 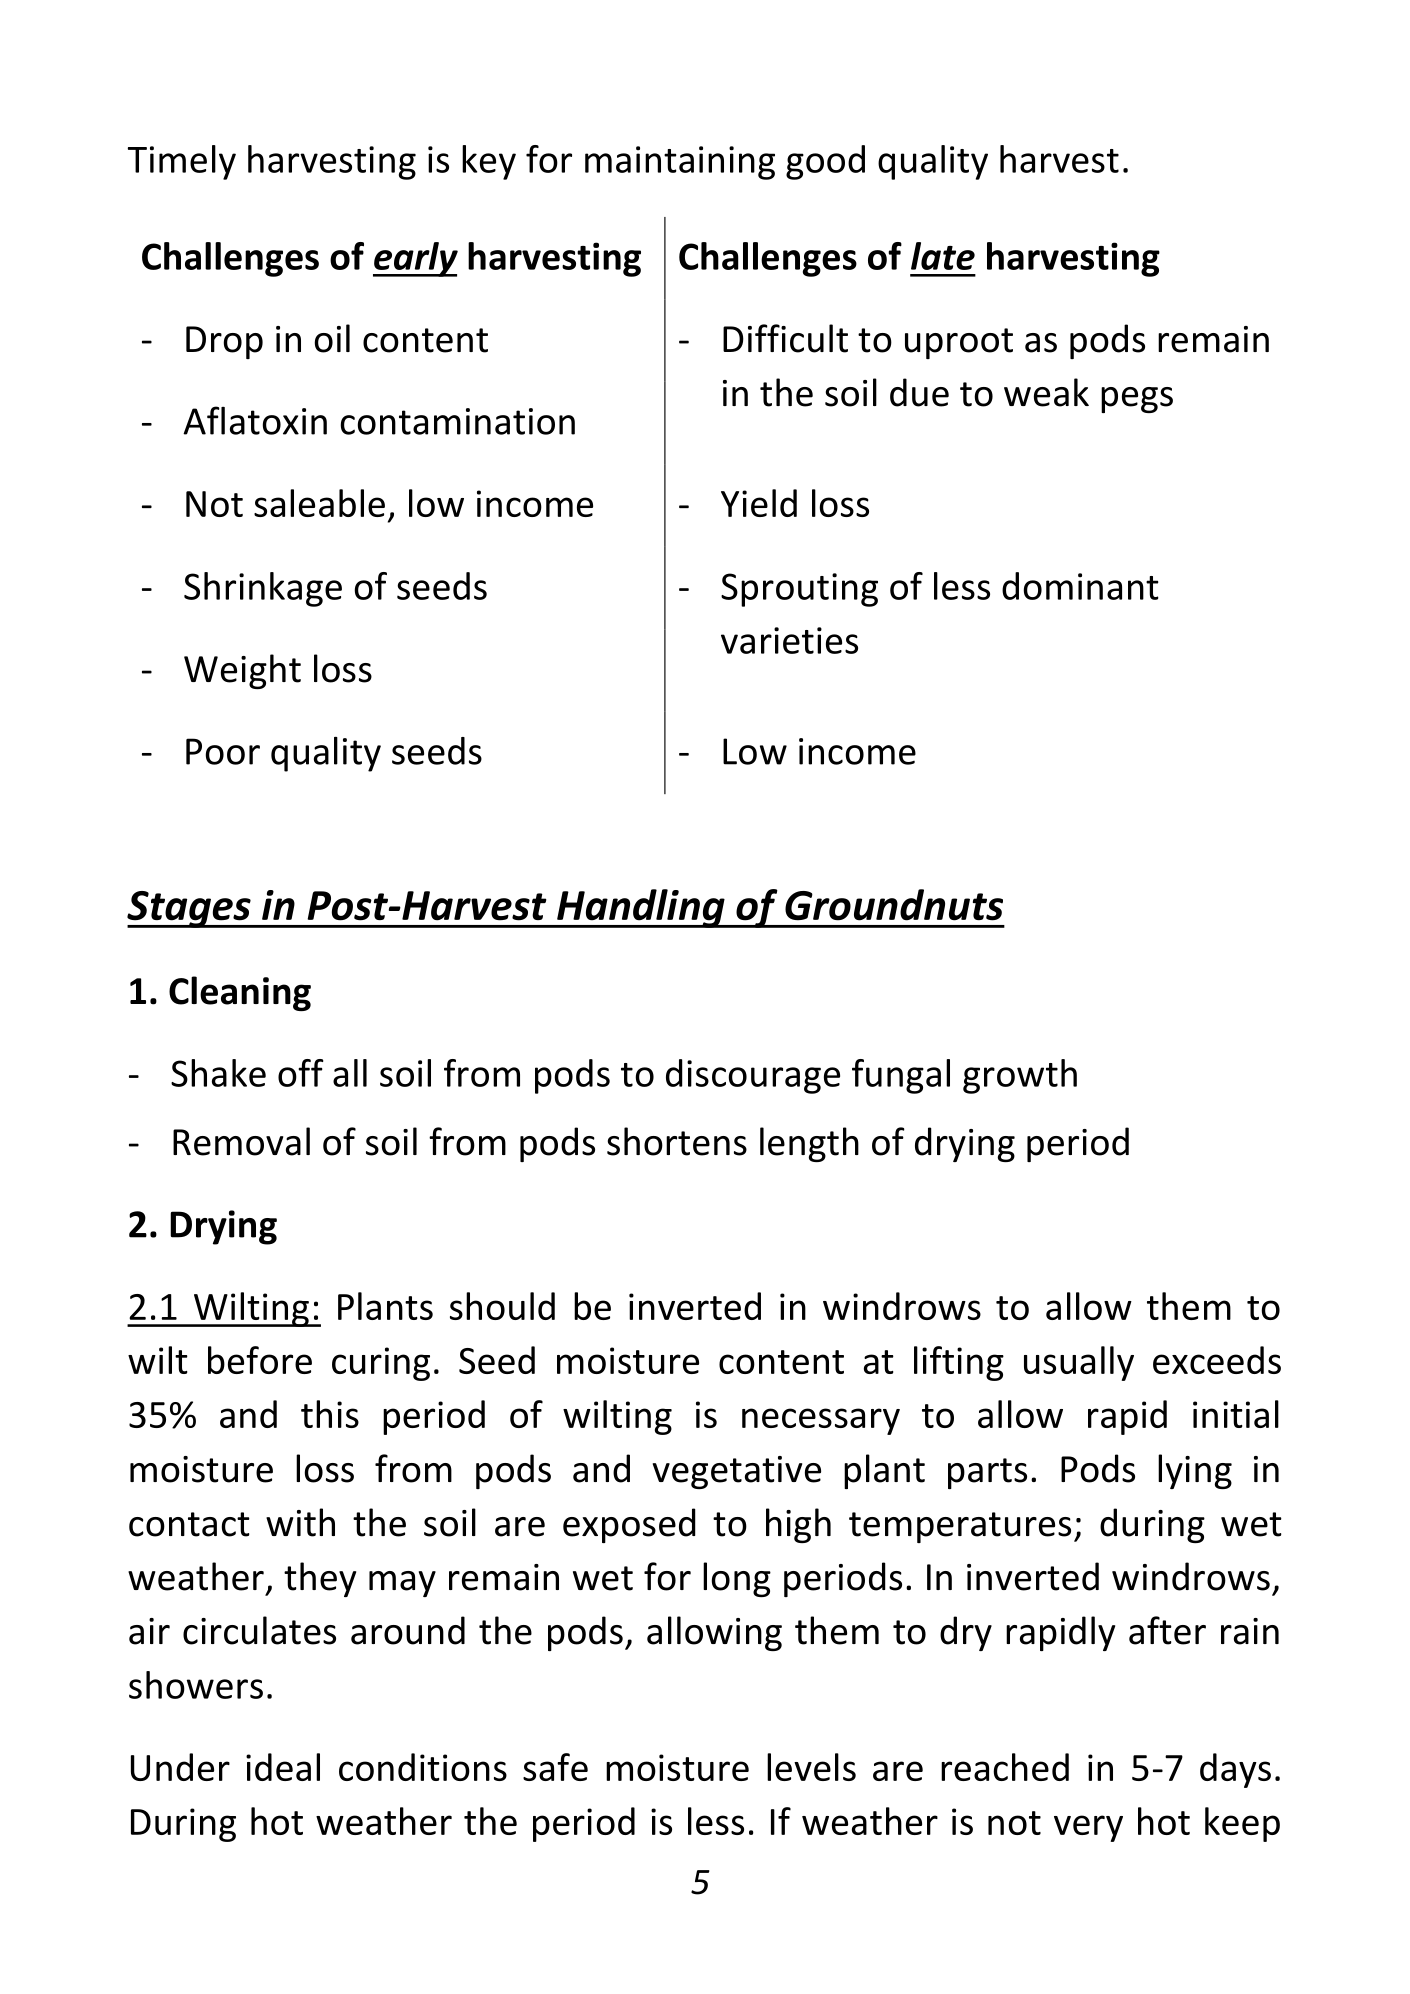 I want to click on levels, so click(x=811, y=1767).
